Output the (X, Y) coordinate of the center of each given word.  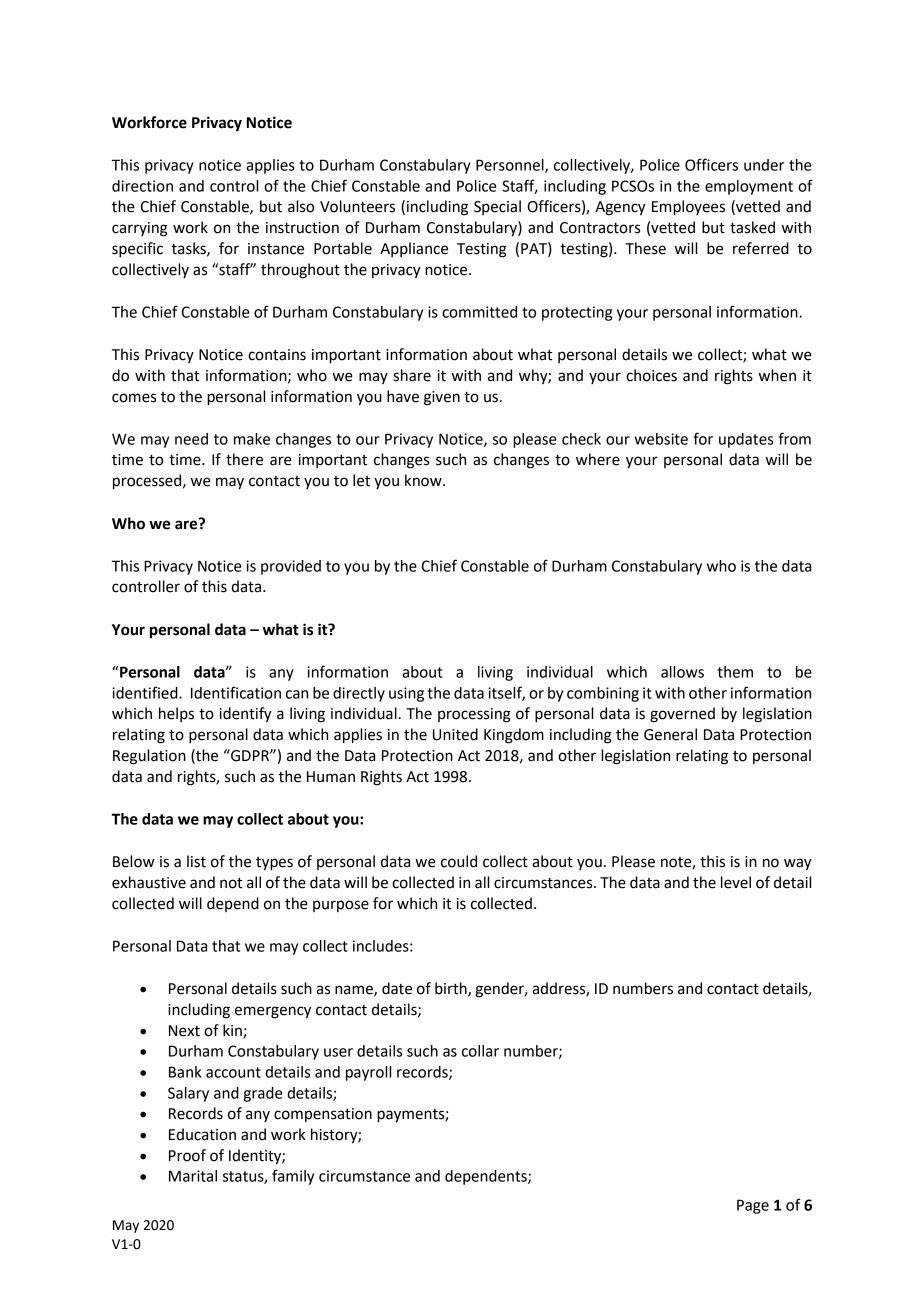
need (191, 439)
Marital (193, 1176)
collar (480, 1051)
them (735, 672)
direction (142, 186)
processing (474, 715)
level (736, 882)
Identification (236, 692)
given (442, 398)
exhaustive (149, 882)
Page (753, 1206)
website (661, 439)
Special (497, 207)
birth (452, 989)
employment (749, 187)
